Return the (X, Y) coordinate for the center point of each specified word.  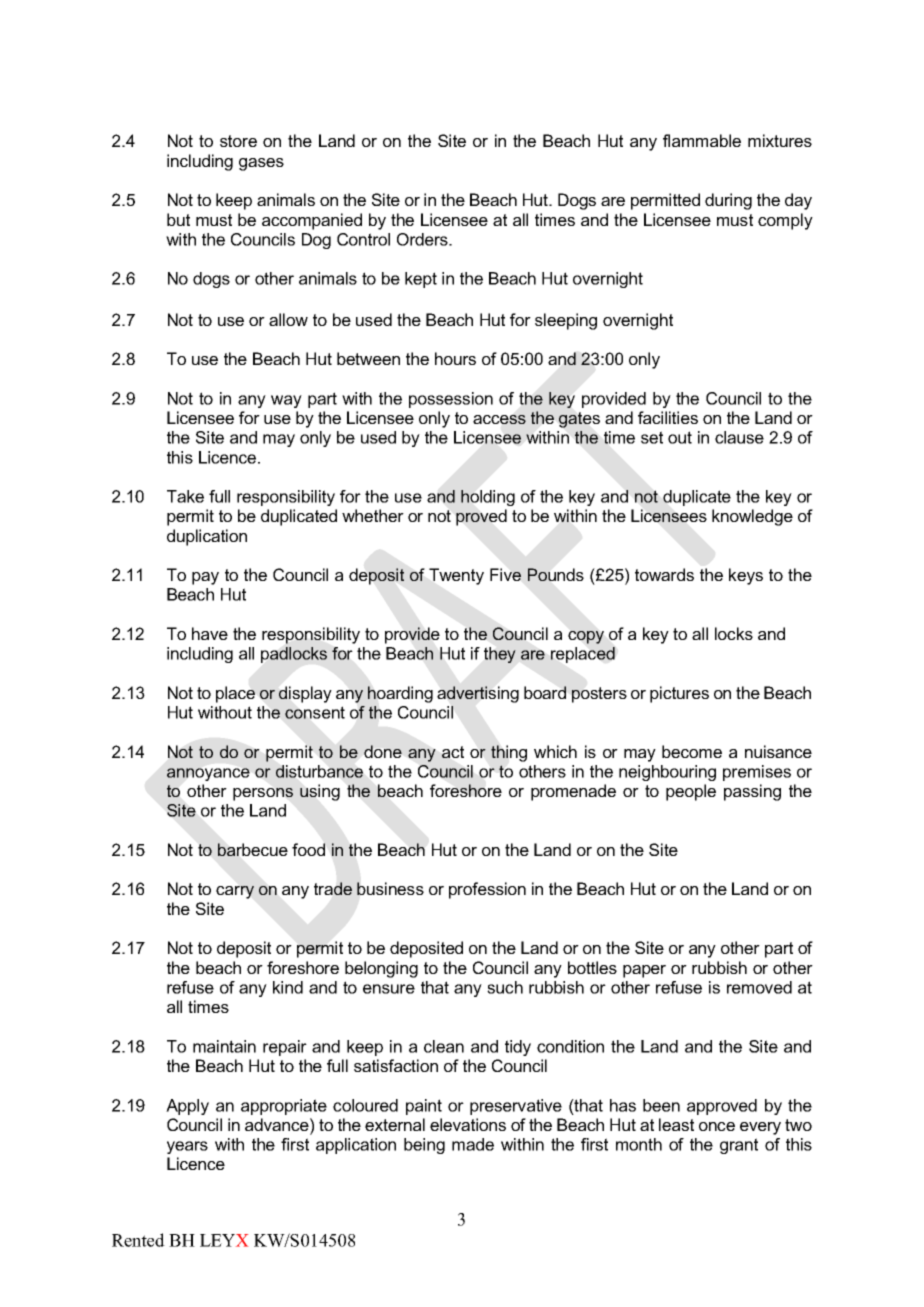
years (187, 1147)
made (473, 1144)
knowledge (752, 517)
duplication (207, 537)
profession (487, 890)
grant (739, 1146)
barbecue (253, 849)
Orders (423, 239)
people (691, 792)
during (728, 201)
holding (488, 498)
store (238, 141)
